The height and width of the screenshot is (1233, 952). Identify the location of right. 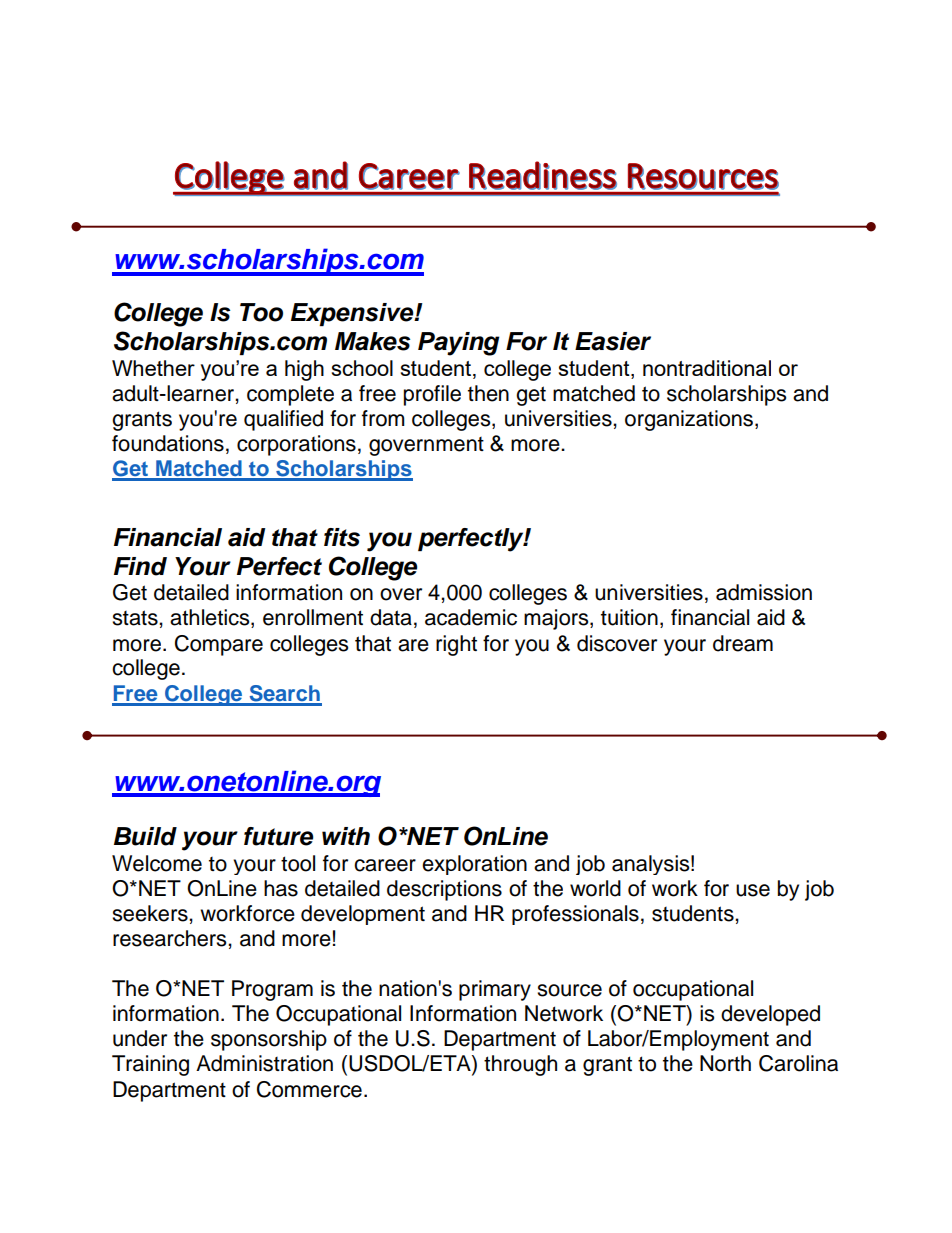
(456, 645).
